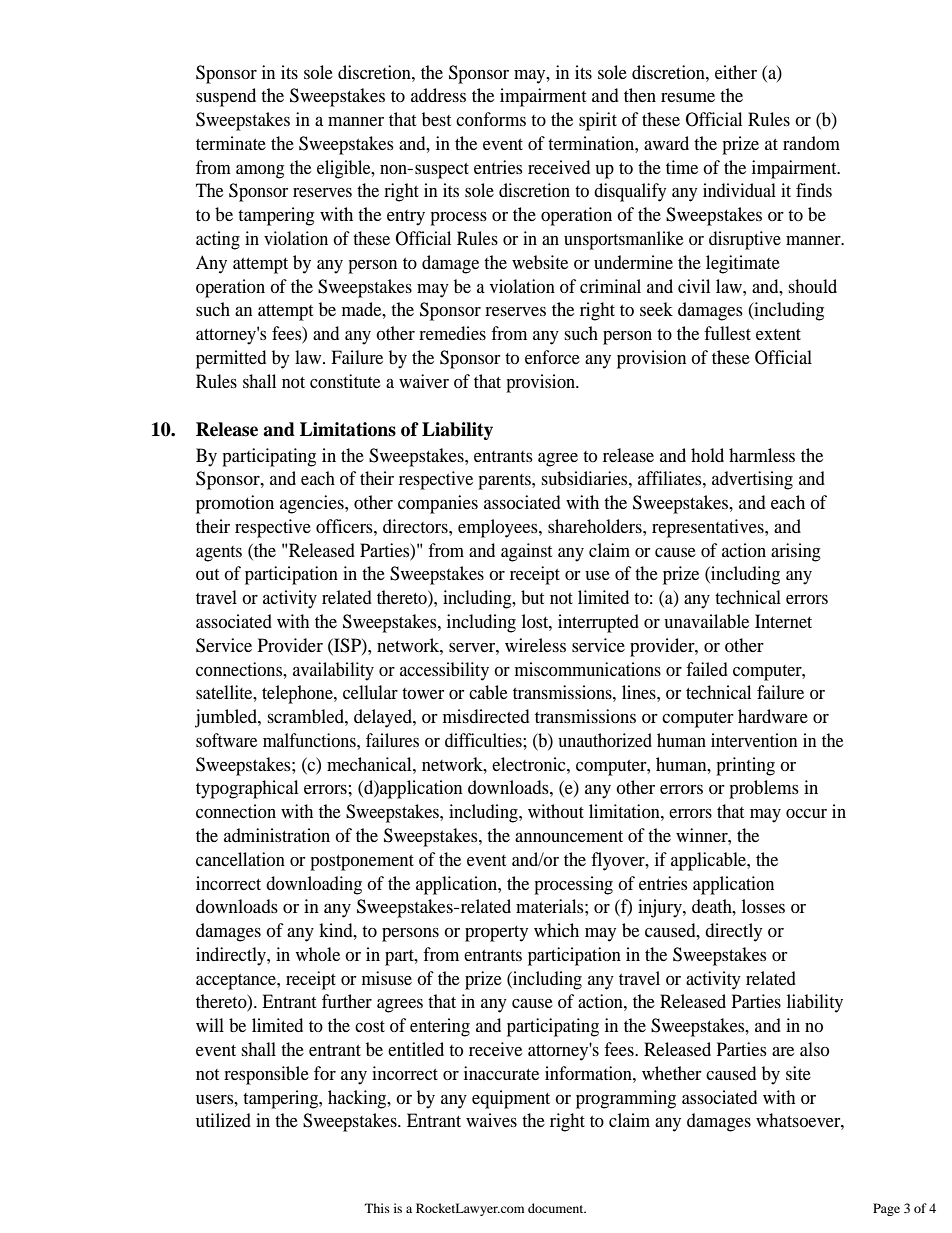 This screenshot has width=952, height=1233. What do you see at coordinates (535, 645) in the screenshot?
I see `wireless` at bounding box center [535, 645].
